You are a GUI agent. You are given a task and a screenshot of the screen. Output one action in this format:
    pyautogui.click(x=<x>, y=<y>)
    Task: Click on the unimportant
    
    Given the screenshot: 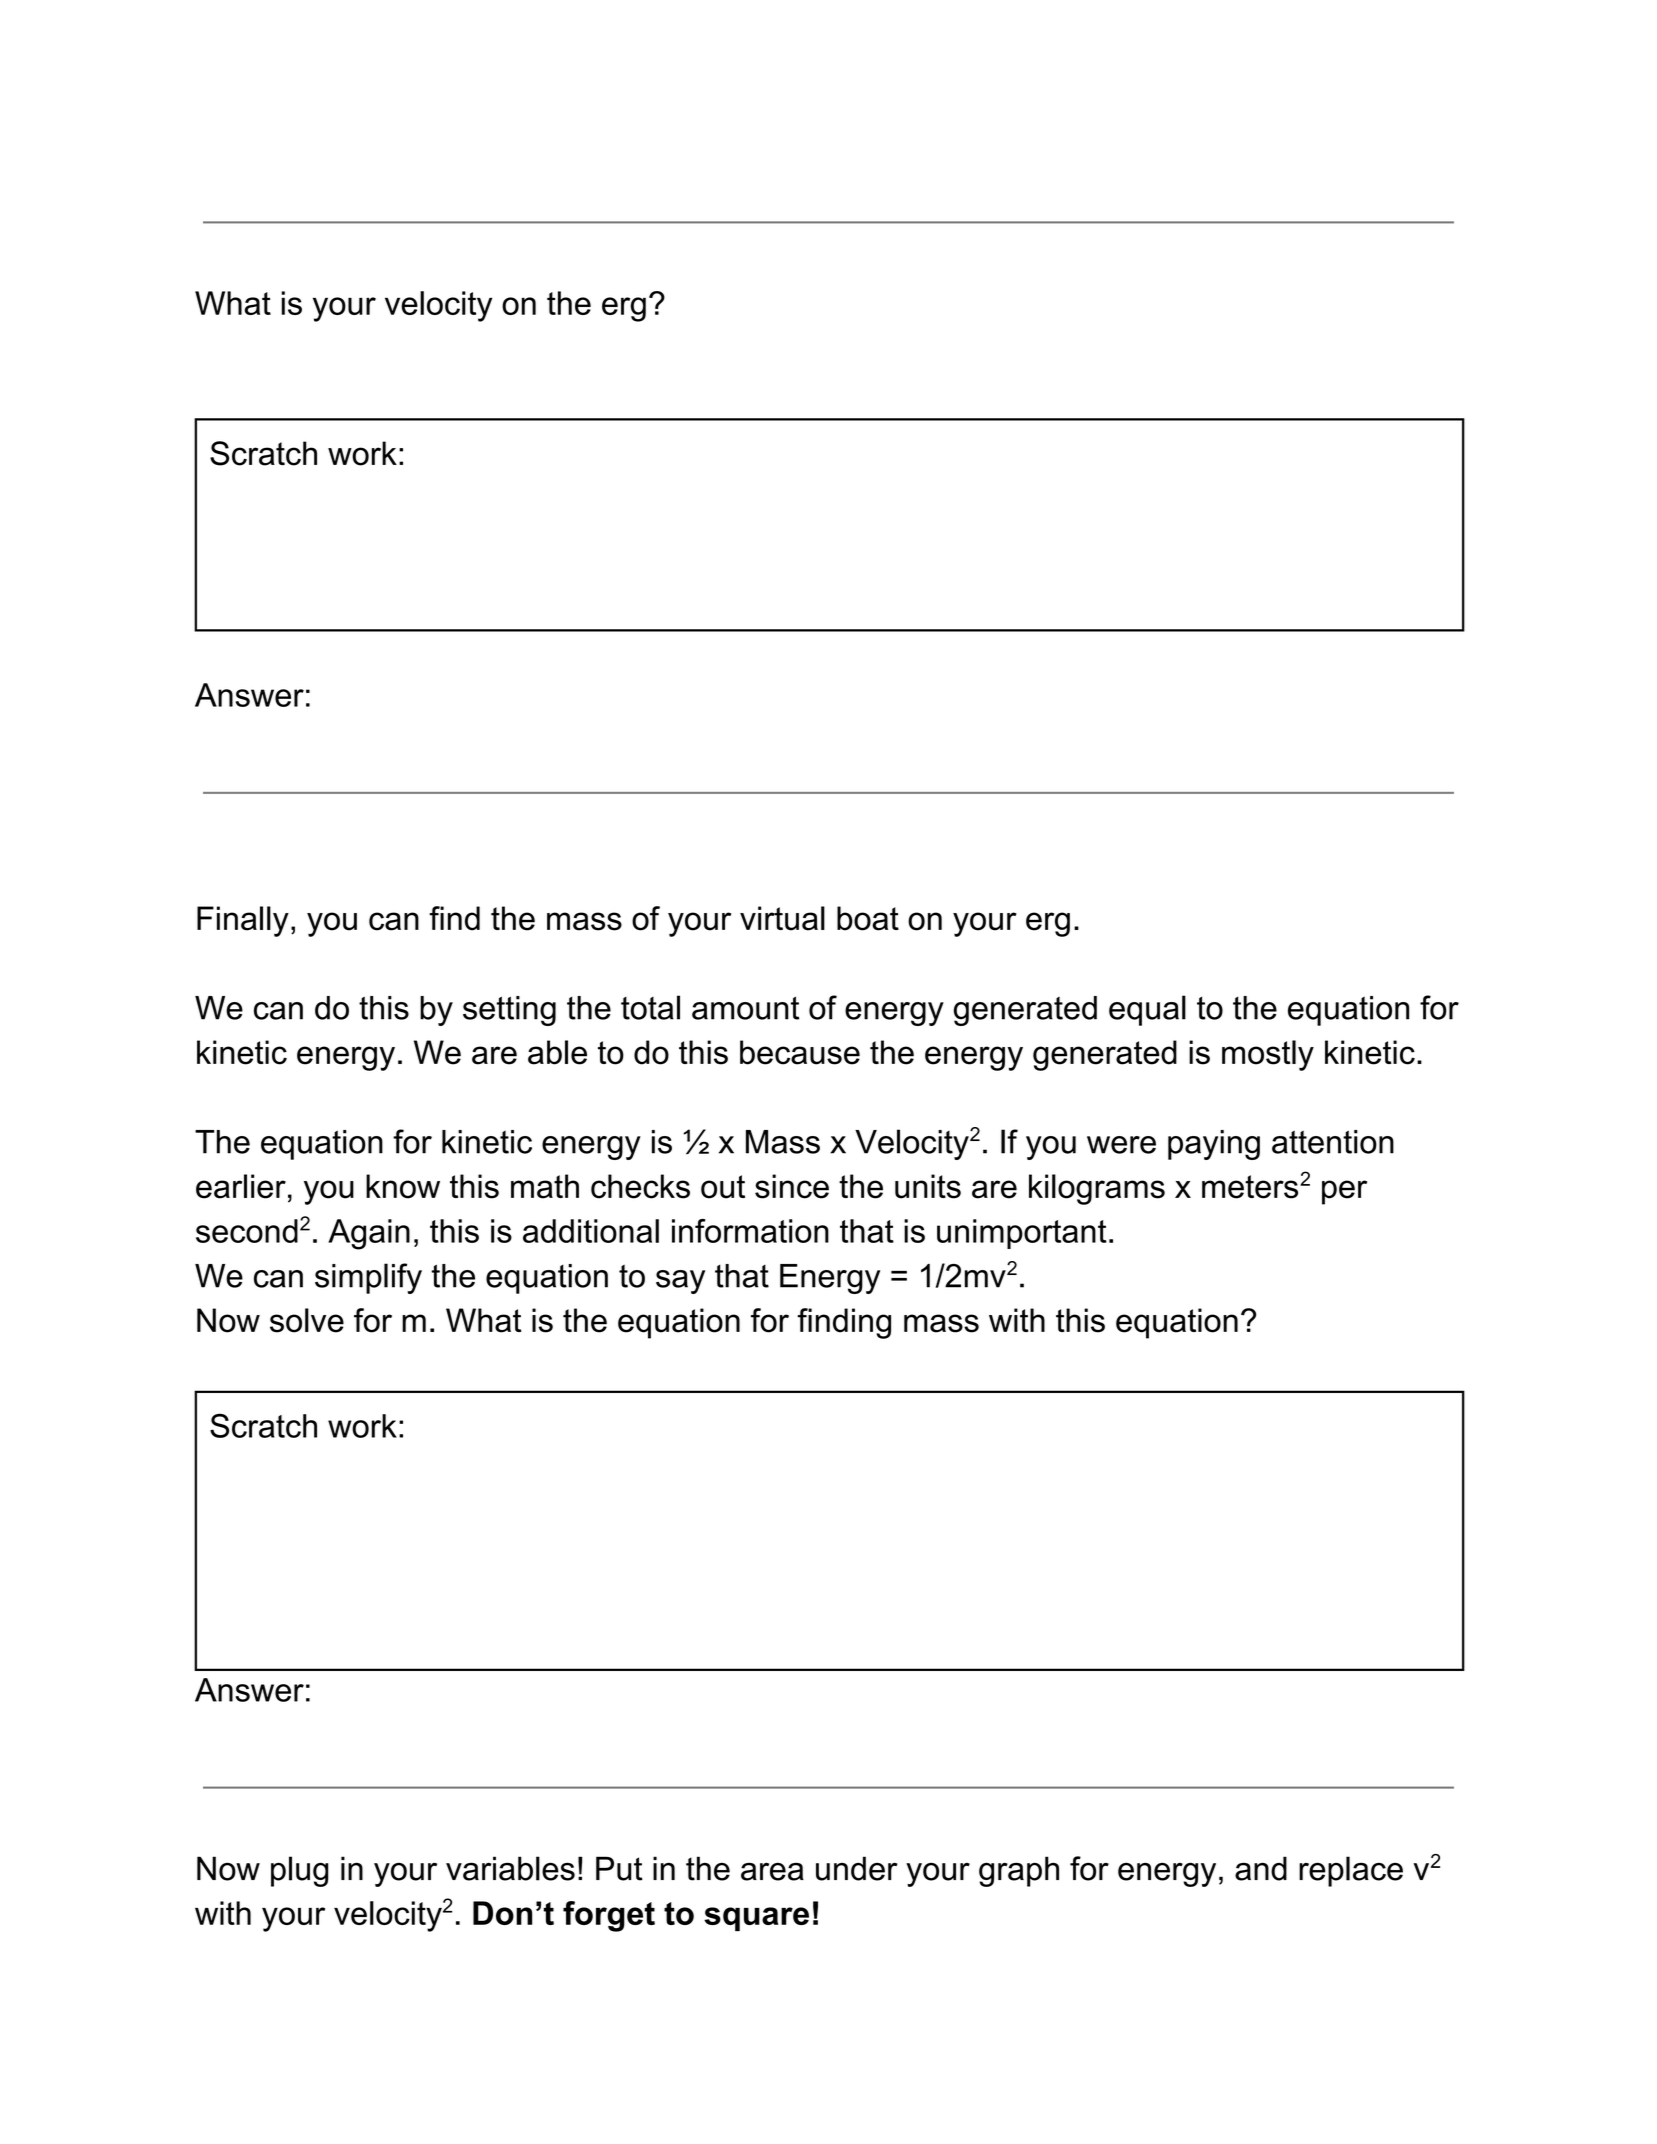 What is the action you would take?
    pyautogui.click(x=1022, y=1234)
